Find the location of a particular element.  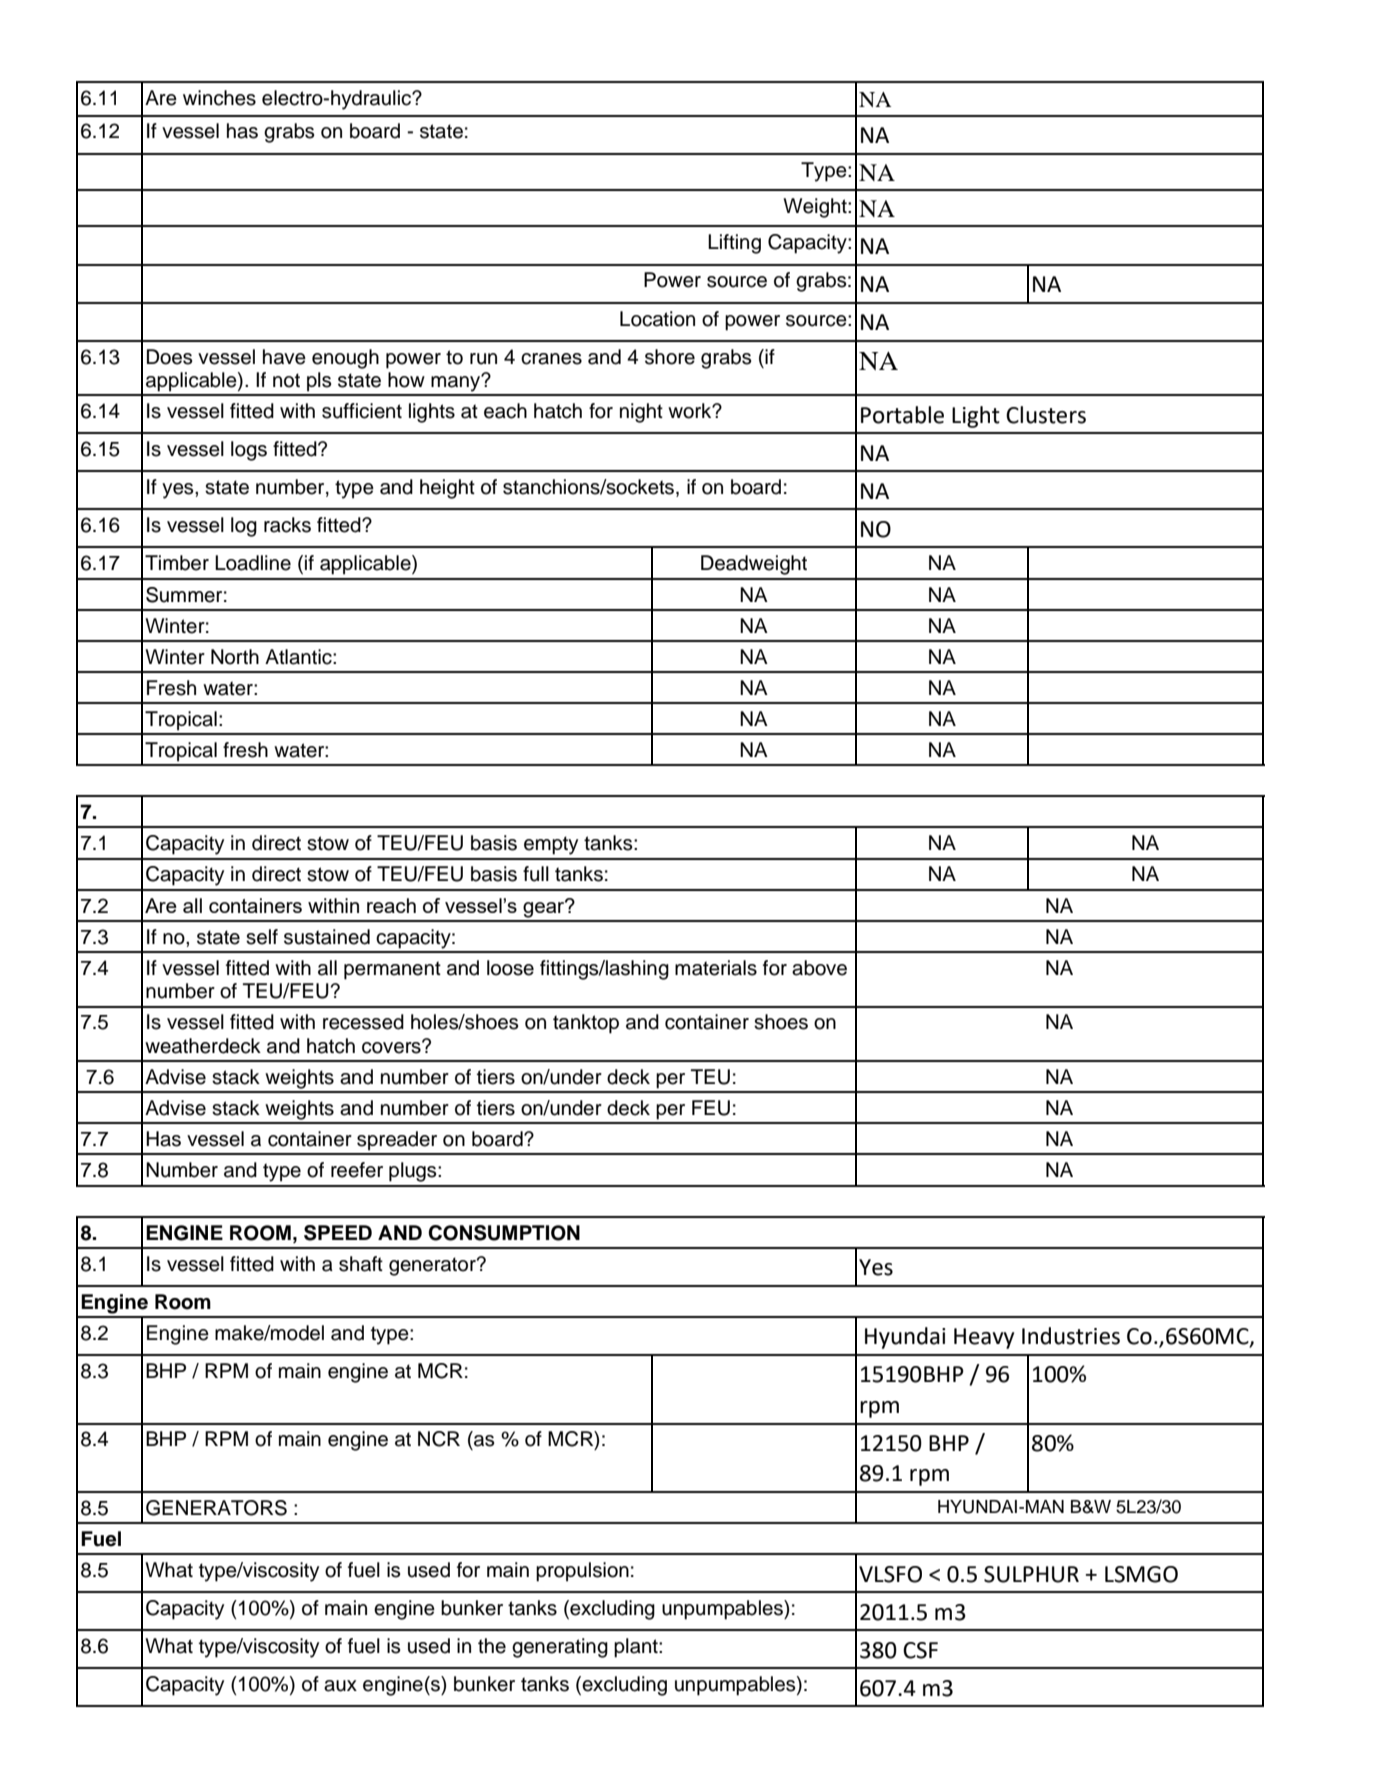

full is located at coordinates (536, 874).
